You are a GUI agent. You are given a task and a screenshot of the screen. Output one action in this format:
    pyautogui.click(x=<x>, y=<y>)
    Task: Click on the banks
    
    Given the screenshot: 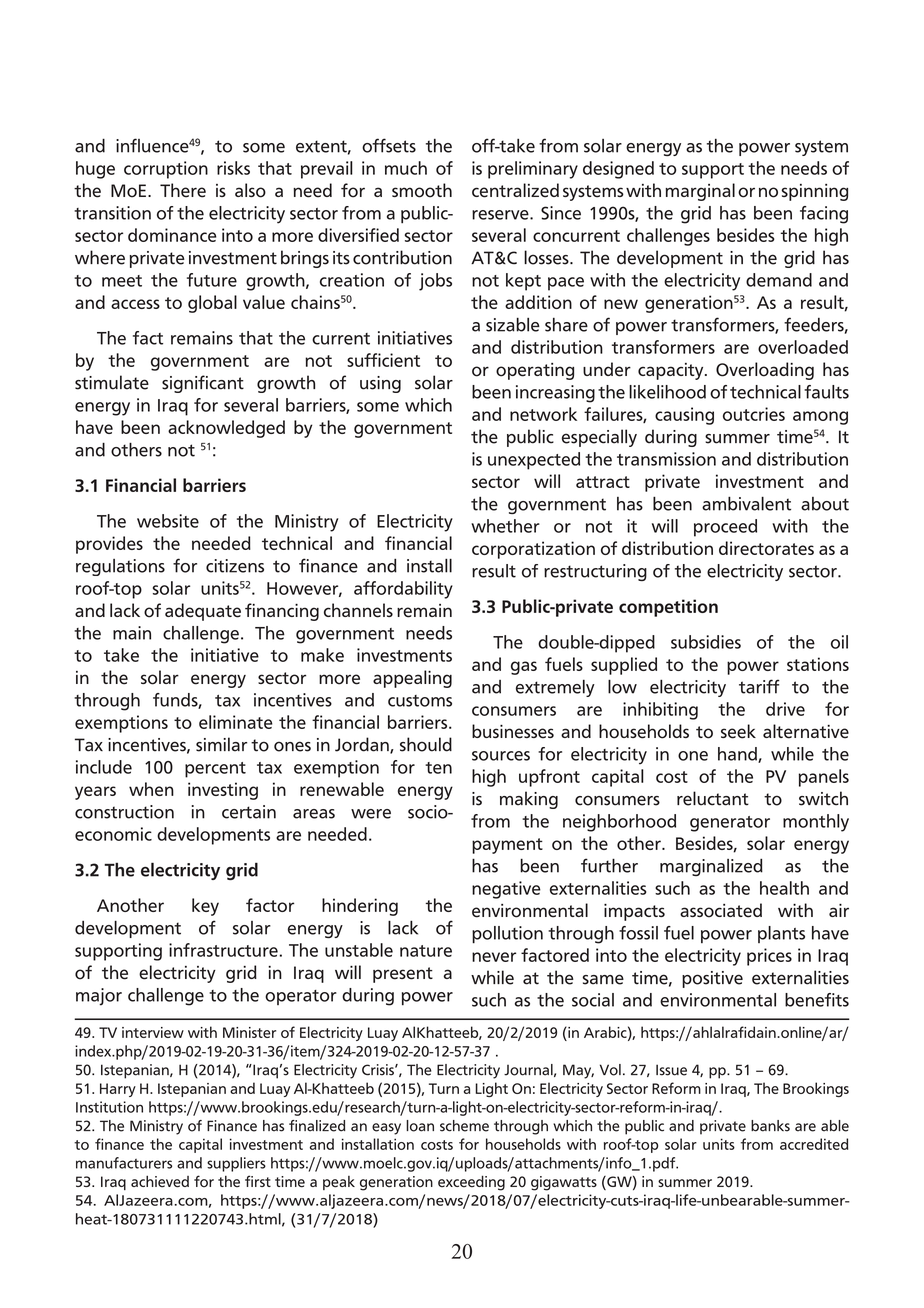 What is the action you would take?
    pyautogui.click(x=770, y=1126)
